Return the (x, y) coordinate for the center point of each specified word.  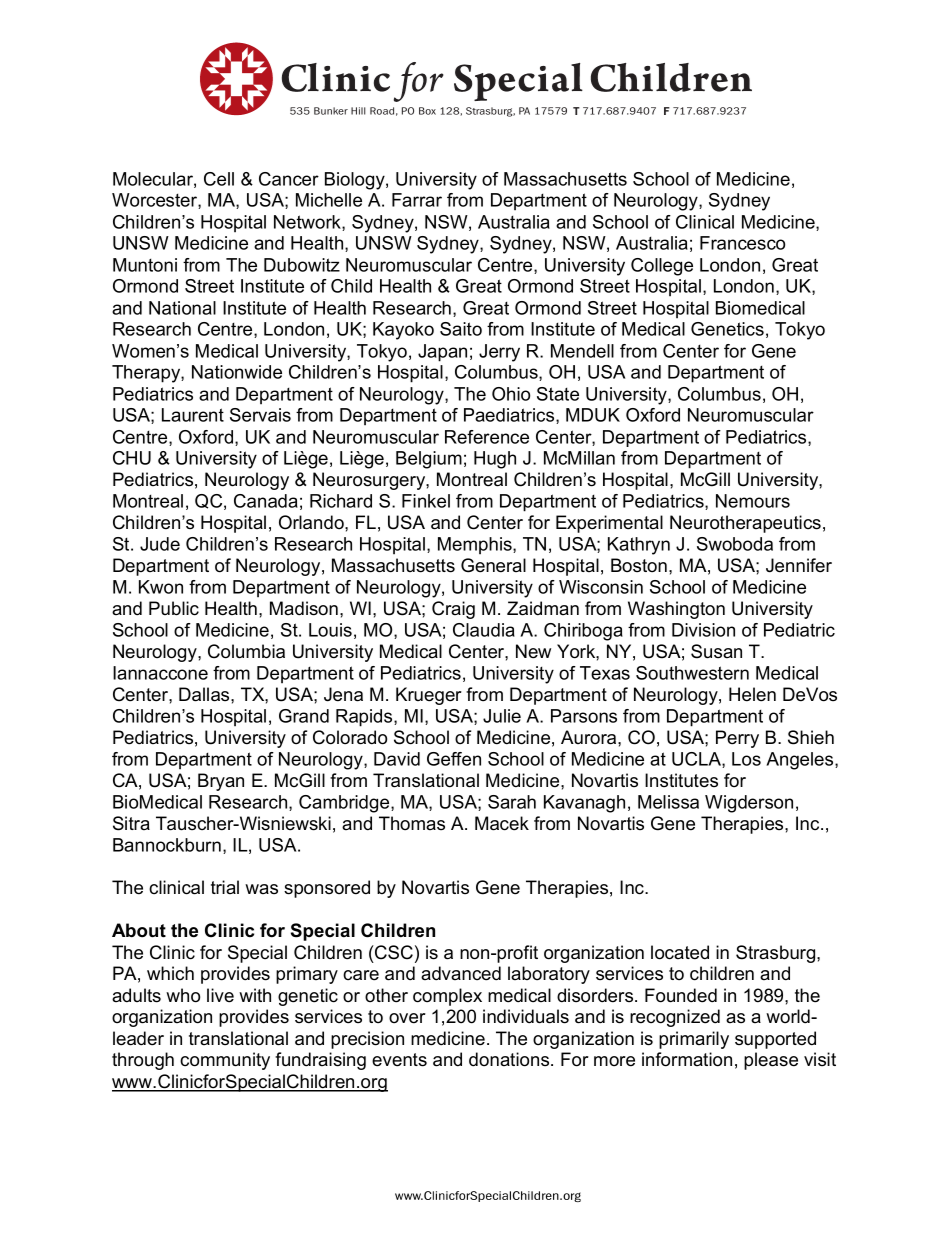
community (225, 1061)
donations (510, 1059)
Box (427, 111)
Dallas (205, 694)
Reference (487, 437)
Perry (737, 739)
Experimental (609, 524)
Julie (502, 716)
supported (775, 1040)
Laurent (193, 415)
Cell (219, 179)
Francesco (742, 243)
